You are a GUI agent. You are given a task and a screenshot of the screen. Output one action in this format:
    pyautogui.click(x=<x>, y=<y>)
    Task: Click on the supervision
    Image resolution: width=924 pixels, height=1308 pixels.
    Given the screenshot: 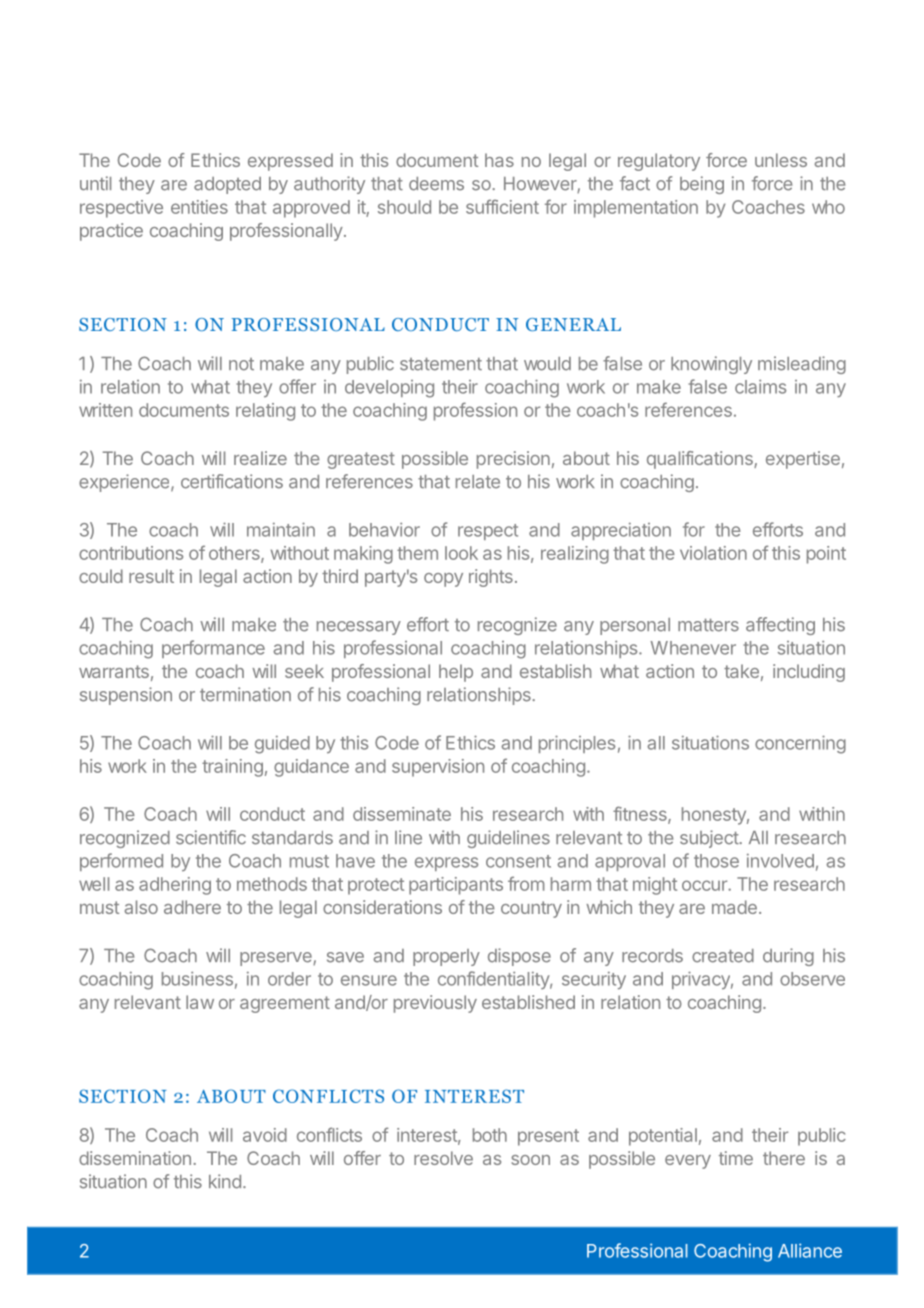 What is the action you would take?
    pyautogui.click(x=438, y=768)
